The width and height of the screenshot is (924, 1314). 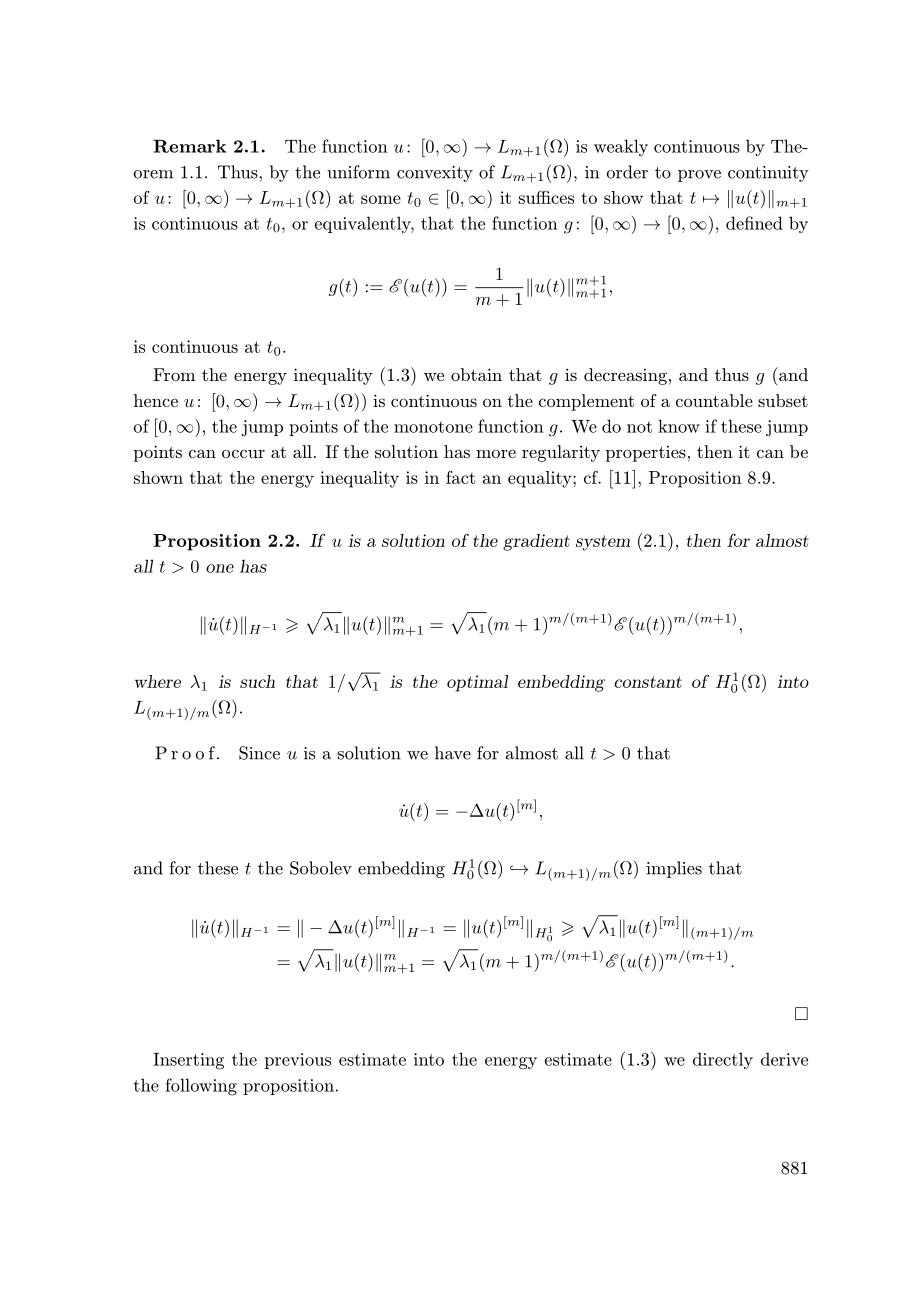 What do you see at coordinates (723, 1061) in the screenshot?
I see `directly` at bounding box center [723, 1061].
